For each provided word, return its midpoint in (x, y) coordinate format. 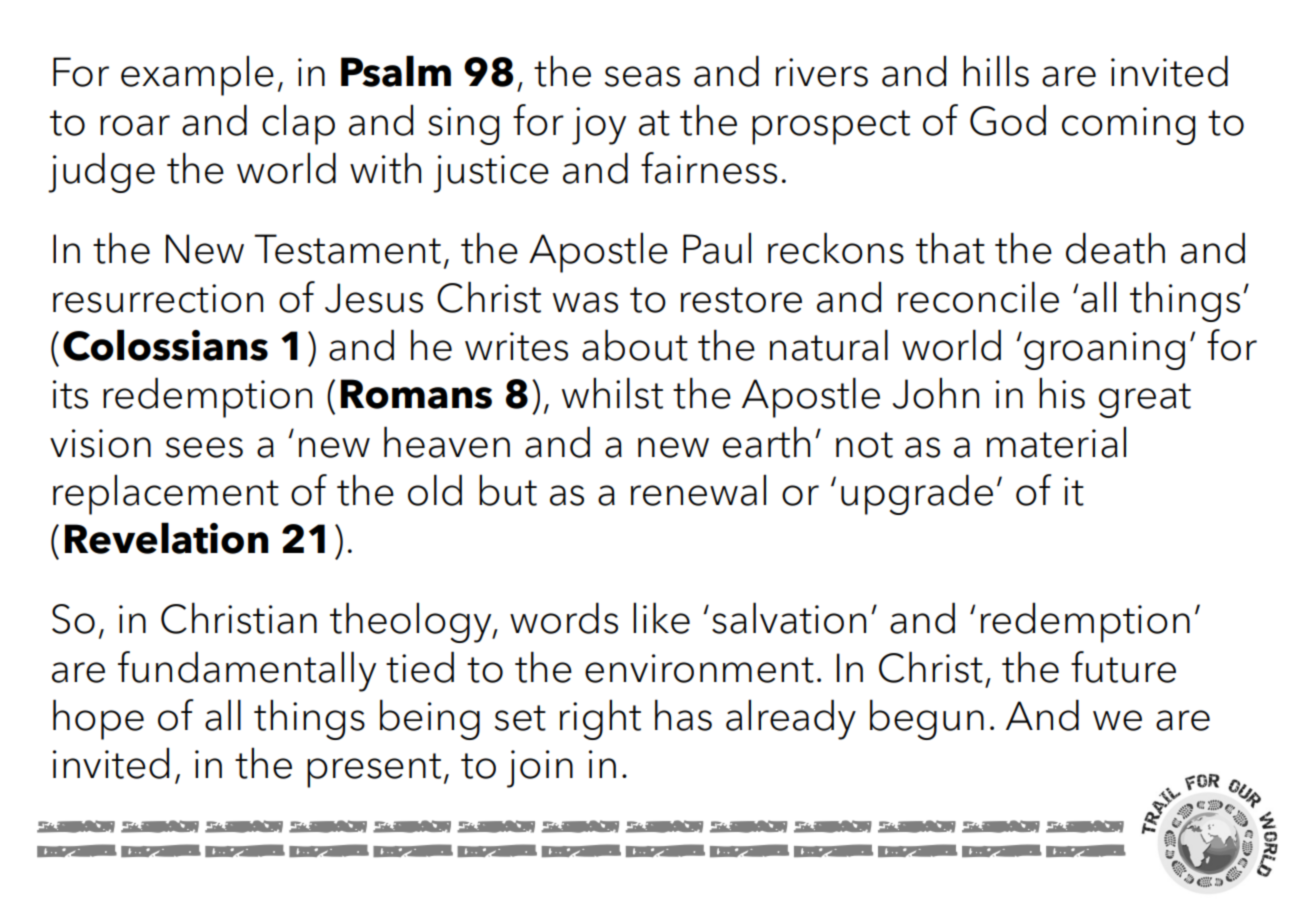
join (540, 769)
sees (204, 447)
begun (927, 719)
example (197, 75)
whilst (612, 393)
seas (642, 76)
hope (98, 719)
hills (996, 71)
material (1056, 442)
